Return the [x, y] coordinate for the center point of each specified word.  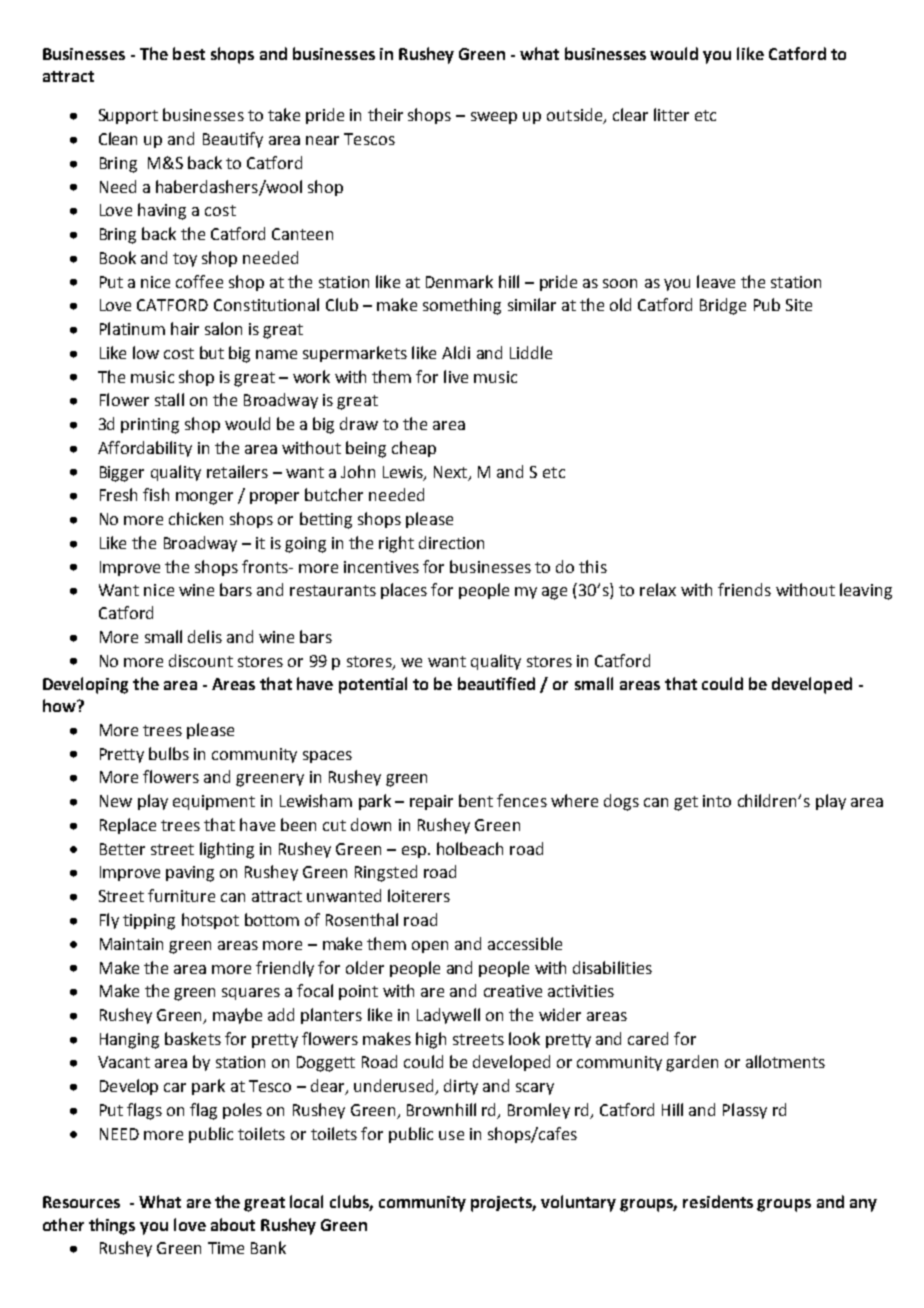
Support [128, 116]
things [112, 1226]
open [430, 947]
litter [671, 114]
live [456, 376]
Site [799, 305]
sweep [494, 118]
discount [201, 660]
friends [744, 589]
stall [169, 399]
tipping [149, 922]
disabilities [612, 967]
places [404, 591]
